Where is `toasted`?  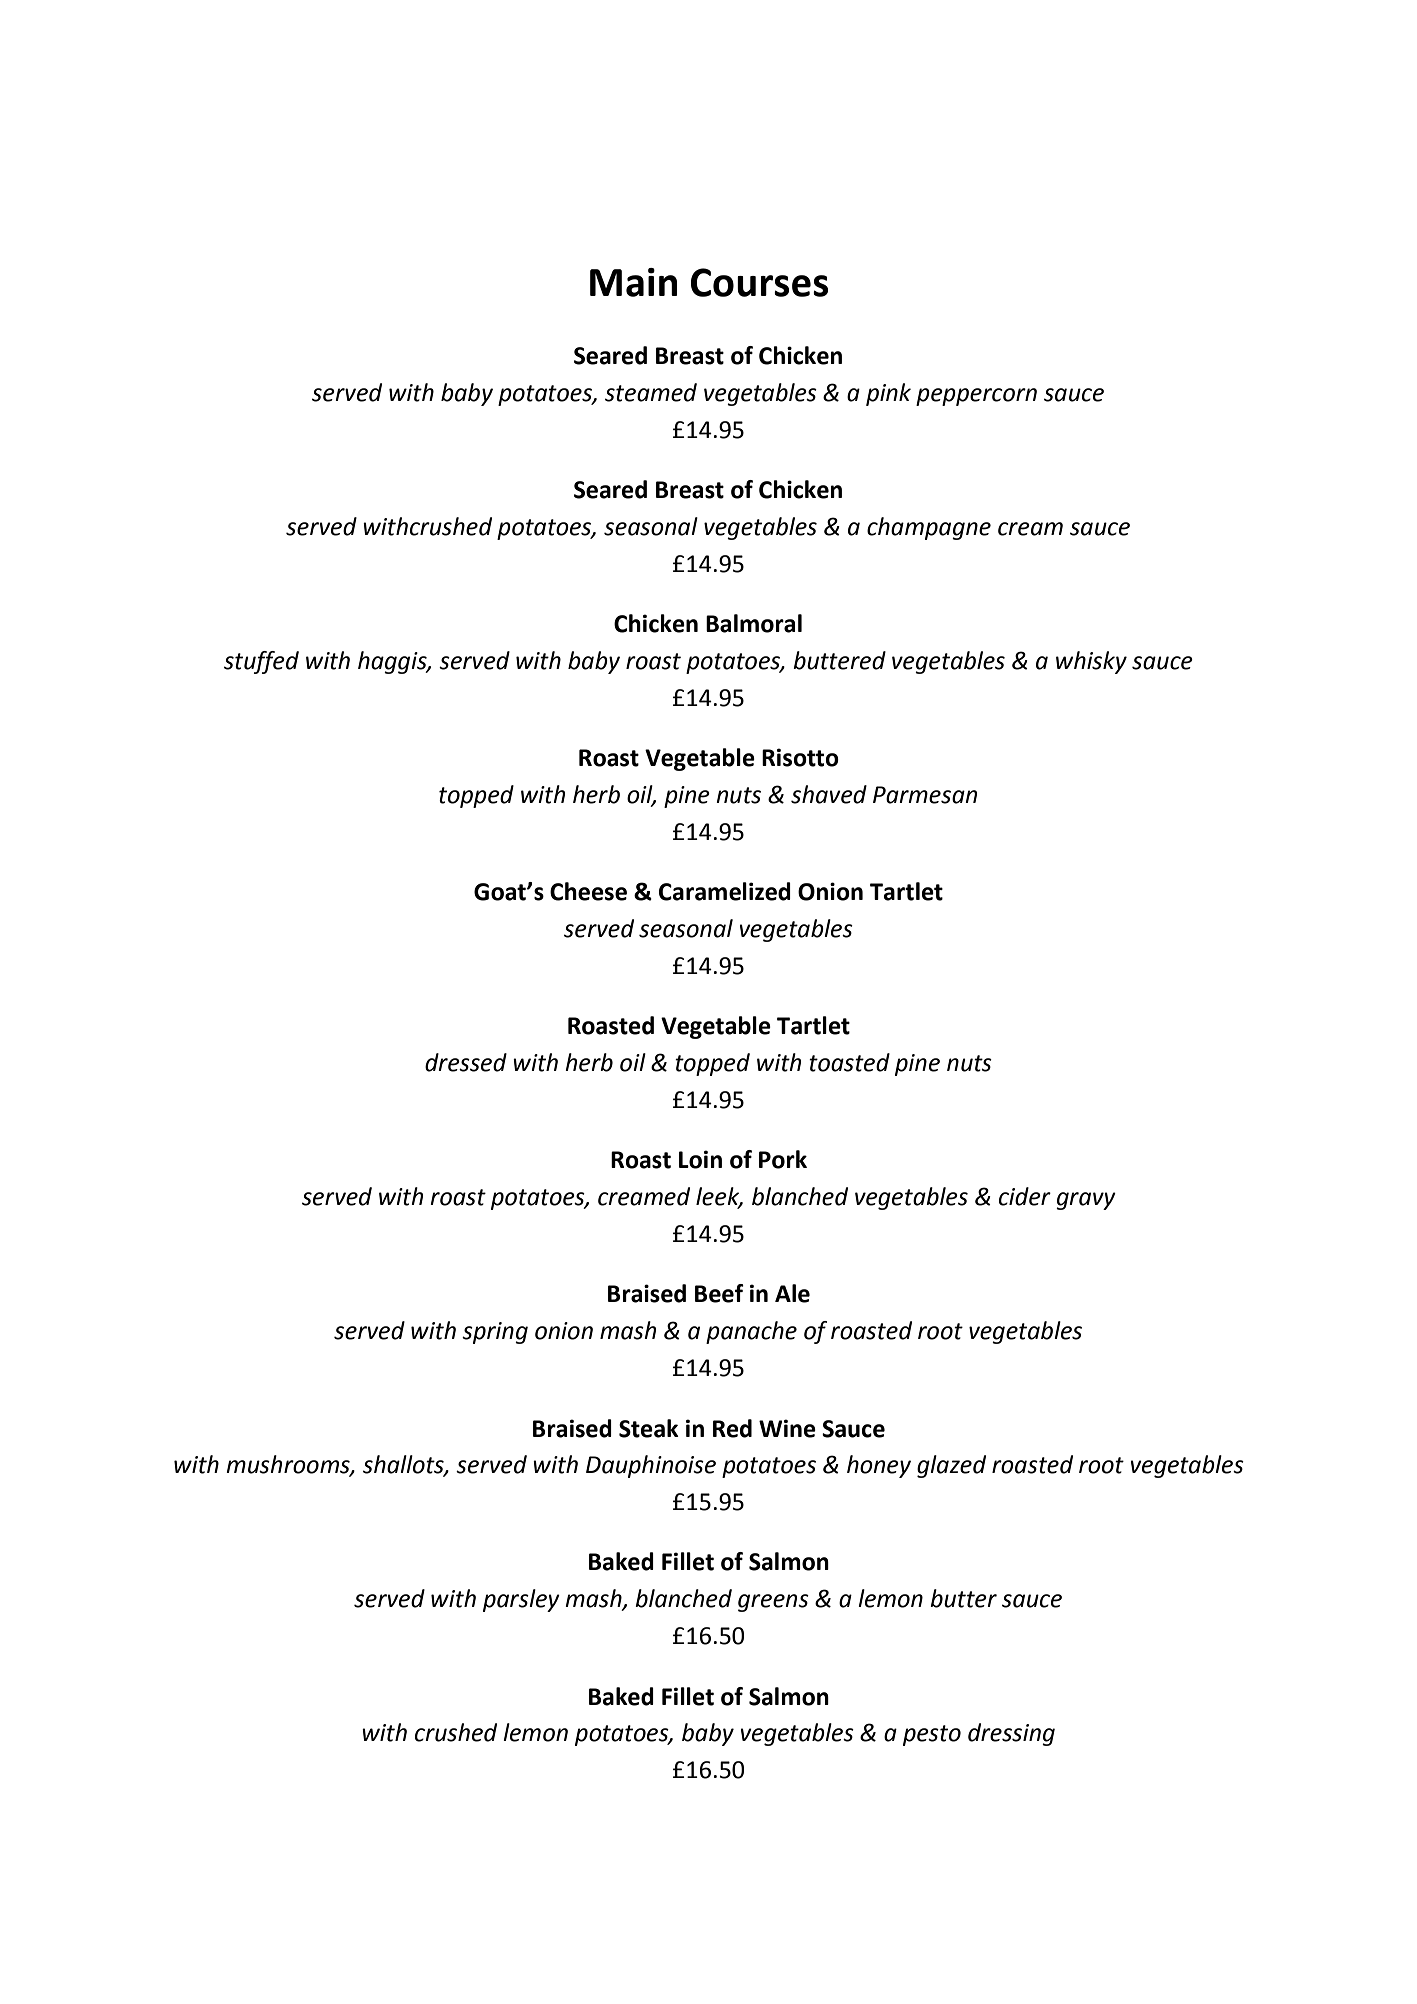
toasted is located at coordinates (849, 1062).
